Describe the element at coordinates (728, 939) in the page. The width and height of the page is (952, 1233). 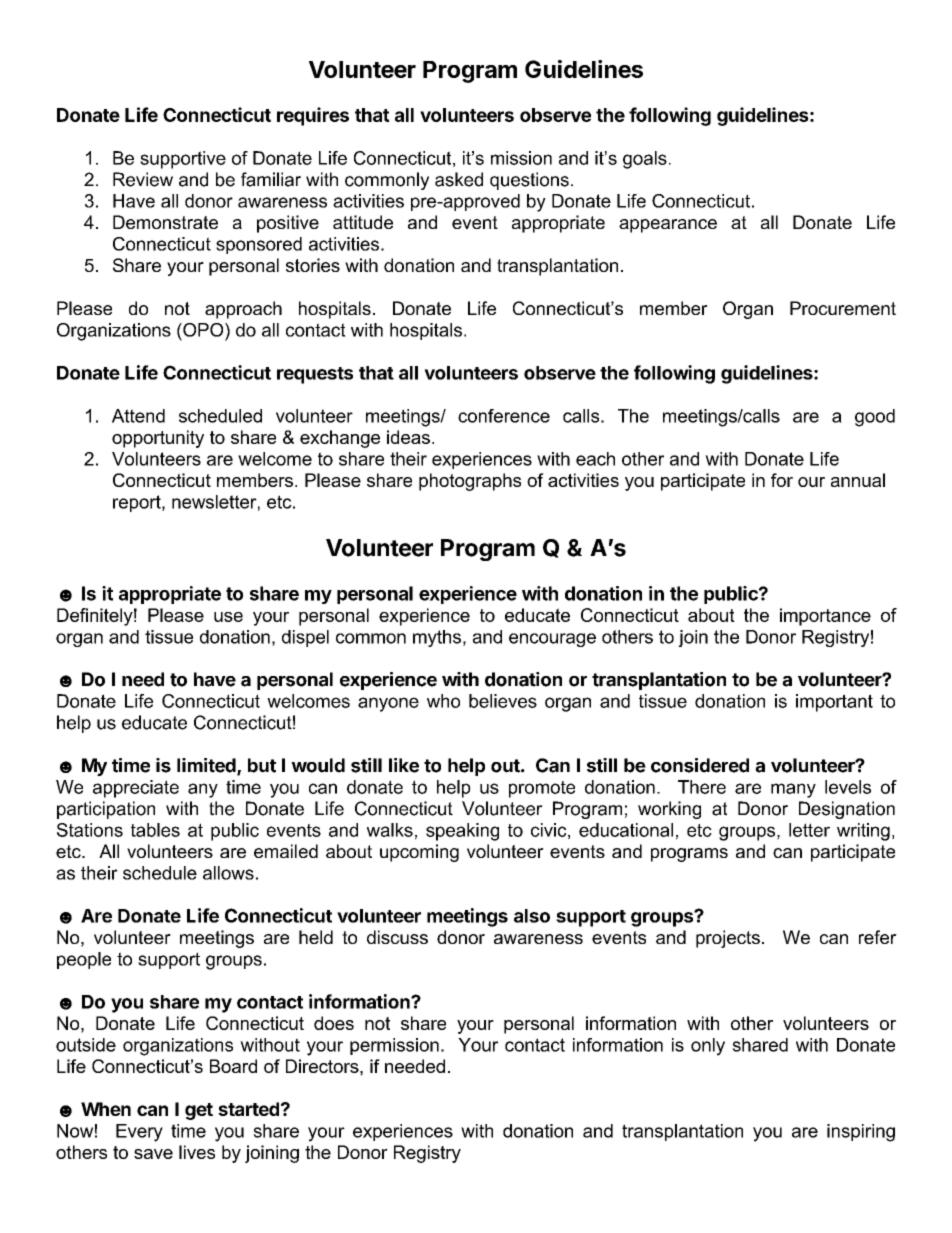
I see `projects` at that location.
